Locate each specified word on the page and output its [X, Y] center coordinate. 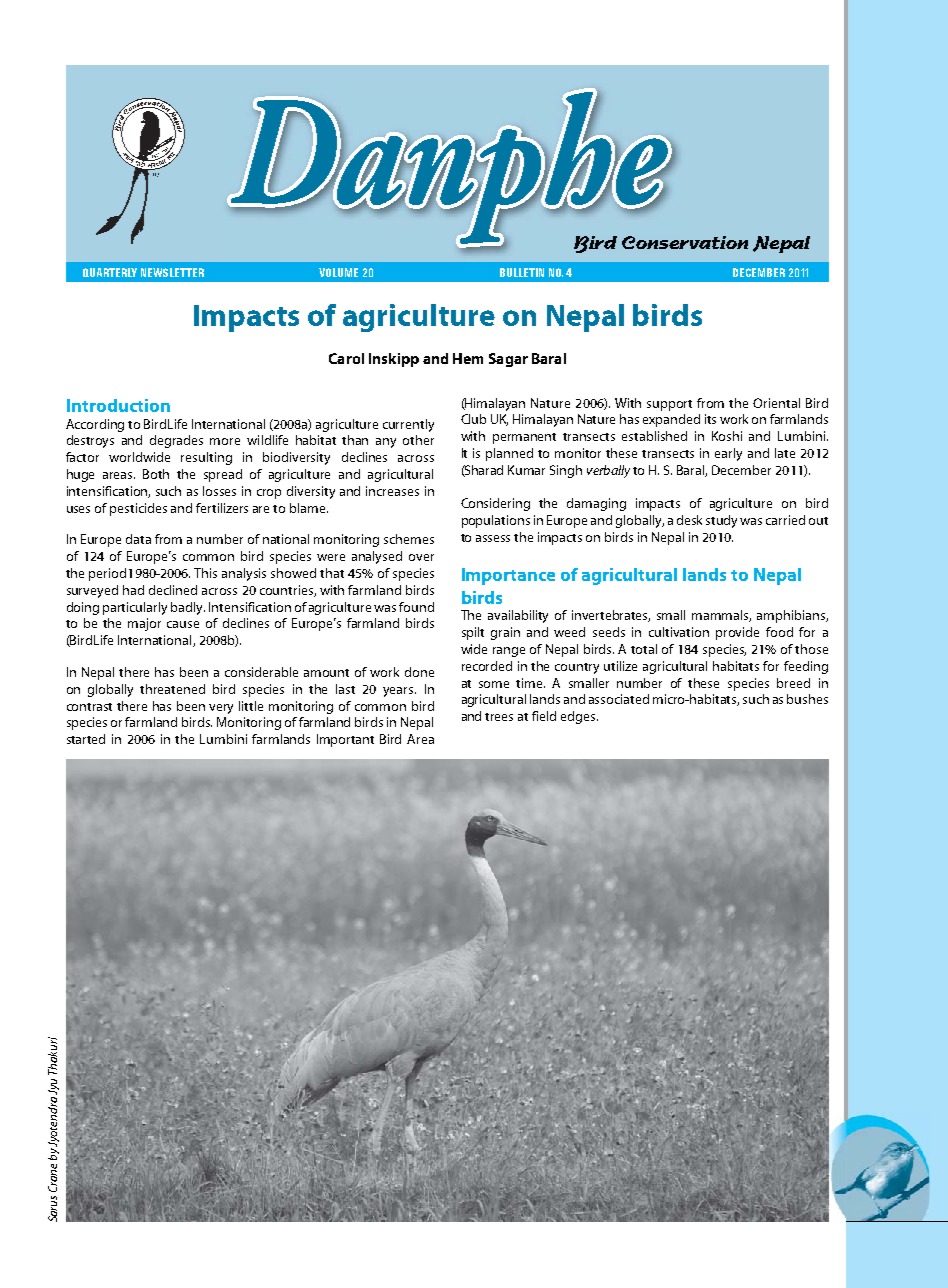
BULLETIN [522, 272]
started [86, 739]
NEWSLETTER [172, 272]
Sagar [508, 360]
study [723, 521]
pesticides [138, 509]
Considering [495, 504]
